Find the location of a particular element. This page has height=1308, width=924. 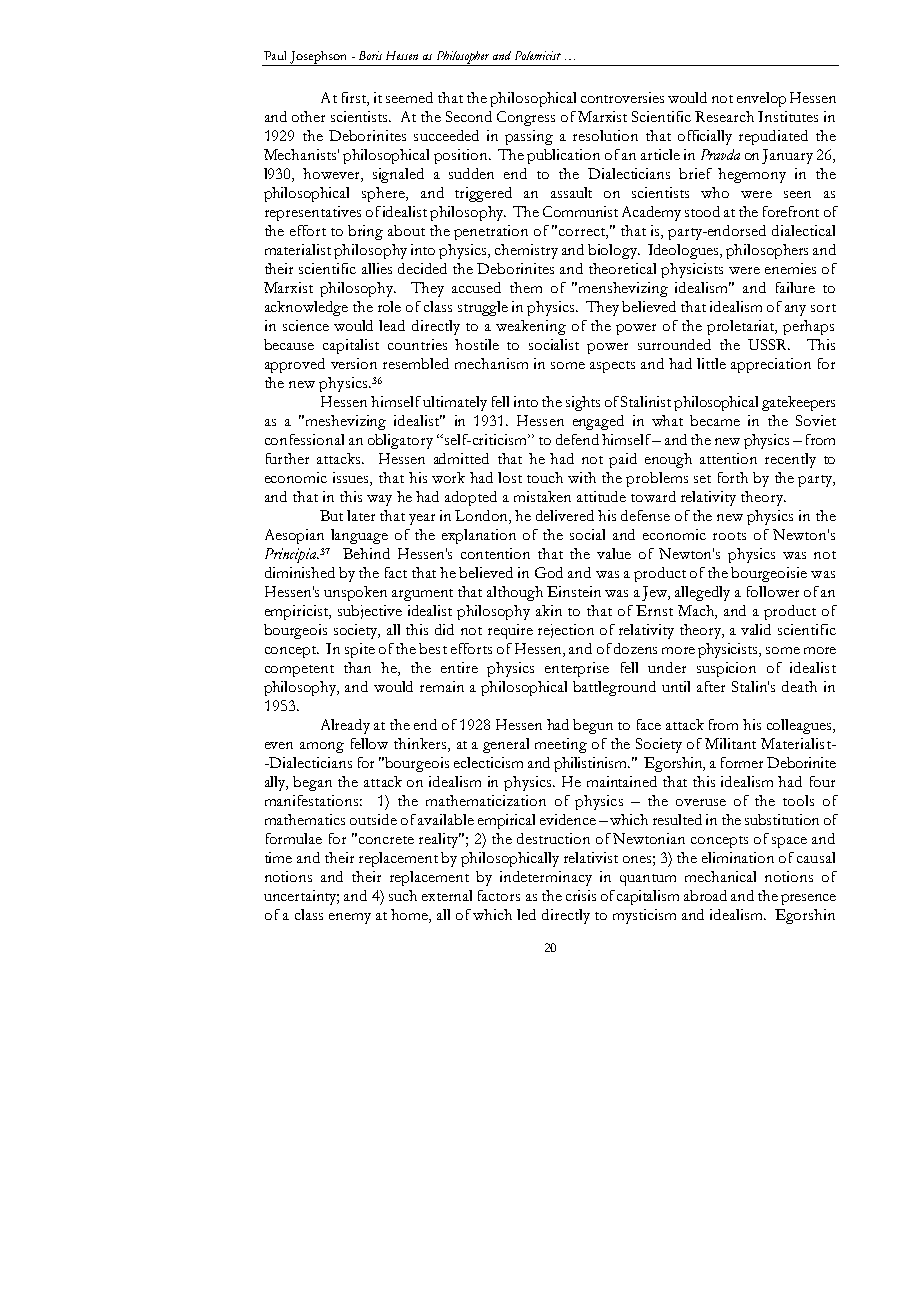

capitalist is located at coordinates (351, 346).
